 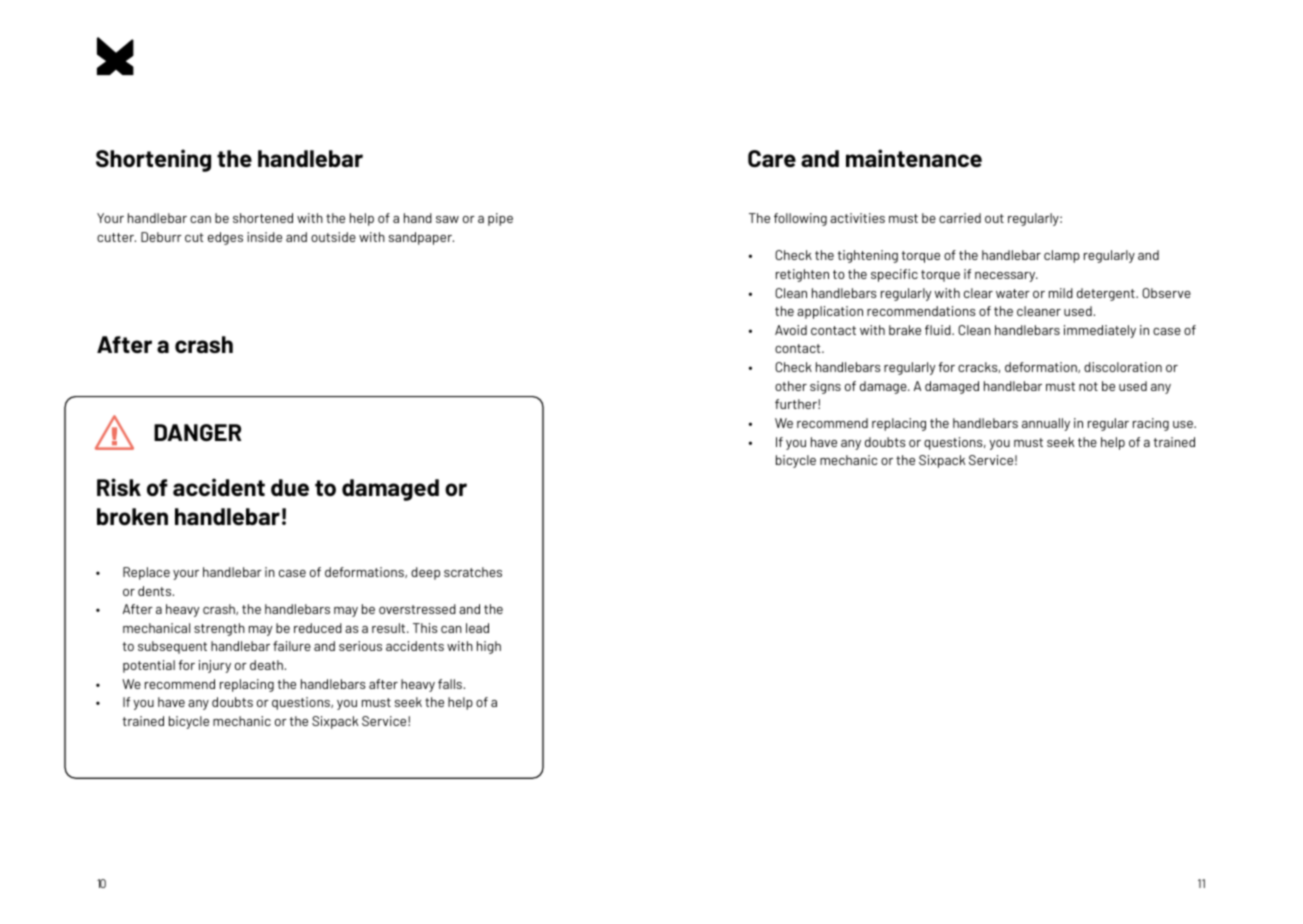 I want to click on annually, so click(x=1046, y=424).
